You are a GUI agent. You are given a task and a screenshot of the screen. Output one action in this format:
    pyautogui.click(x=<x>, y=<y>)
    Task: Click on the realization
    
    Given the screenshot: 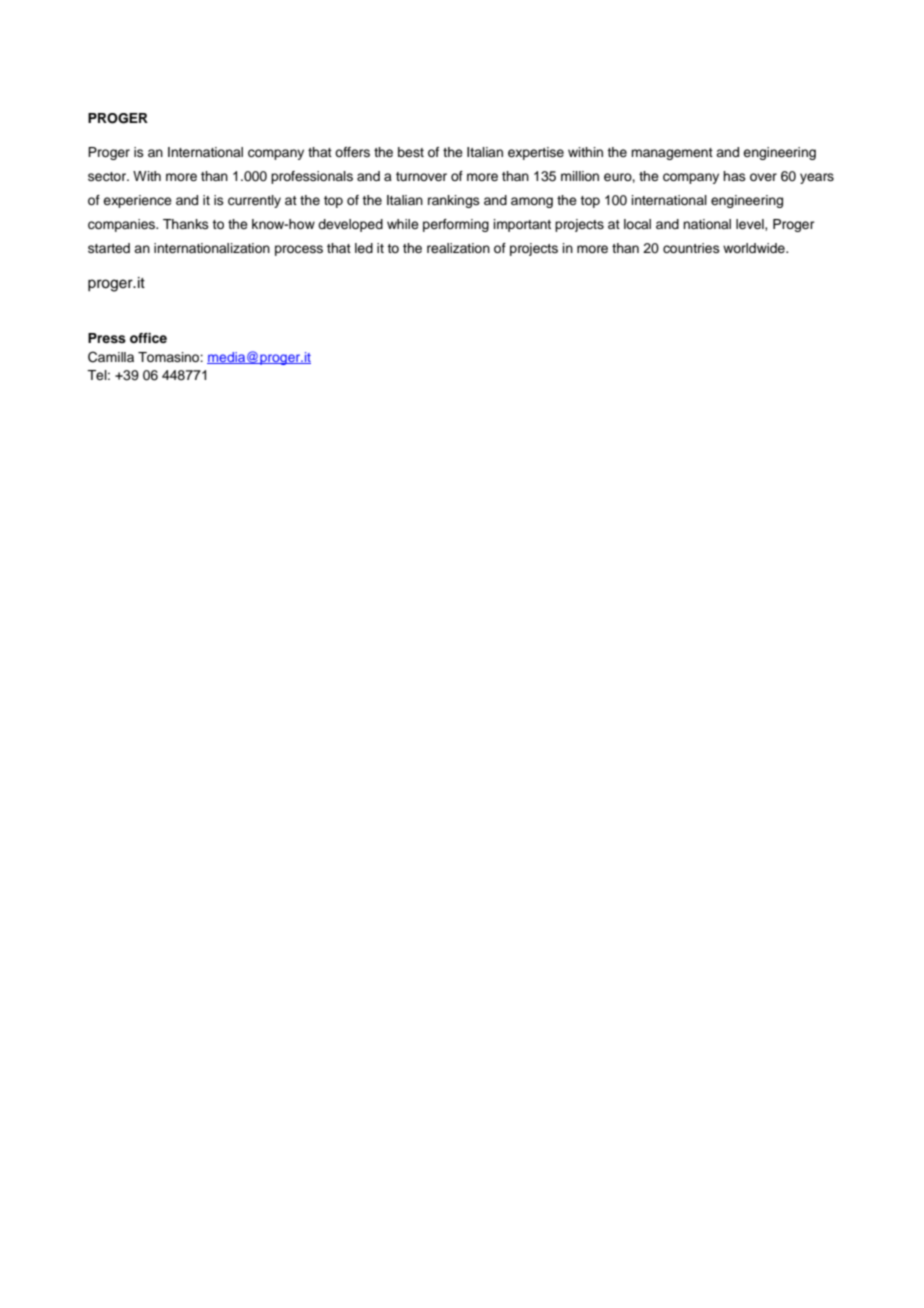 What is the action you would take?
    pyautogui.click(x=458, y=248)
